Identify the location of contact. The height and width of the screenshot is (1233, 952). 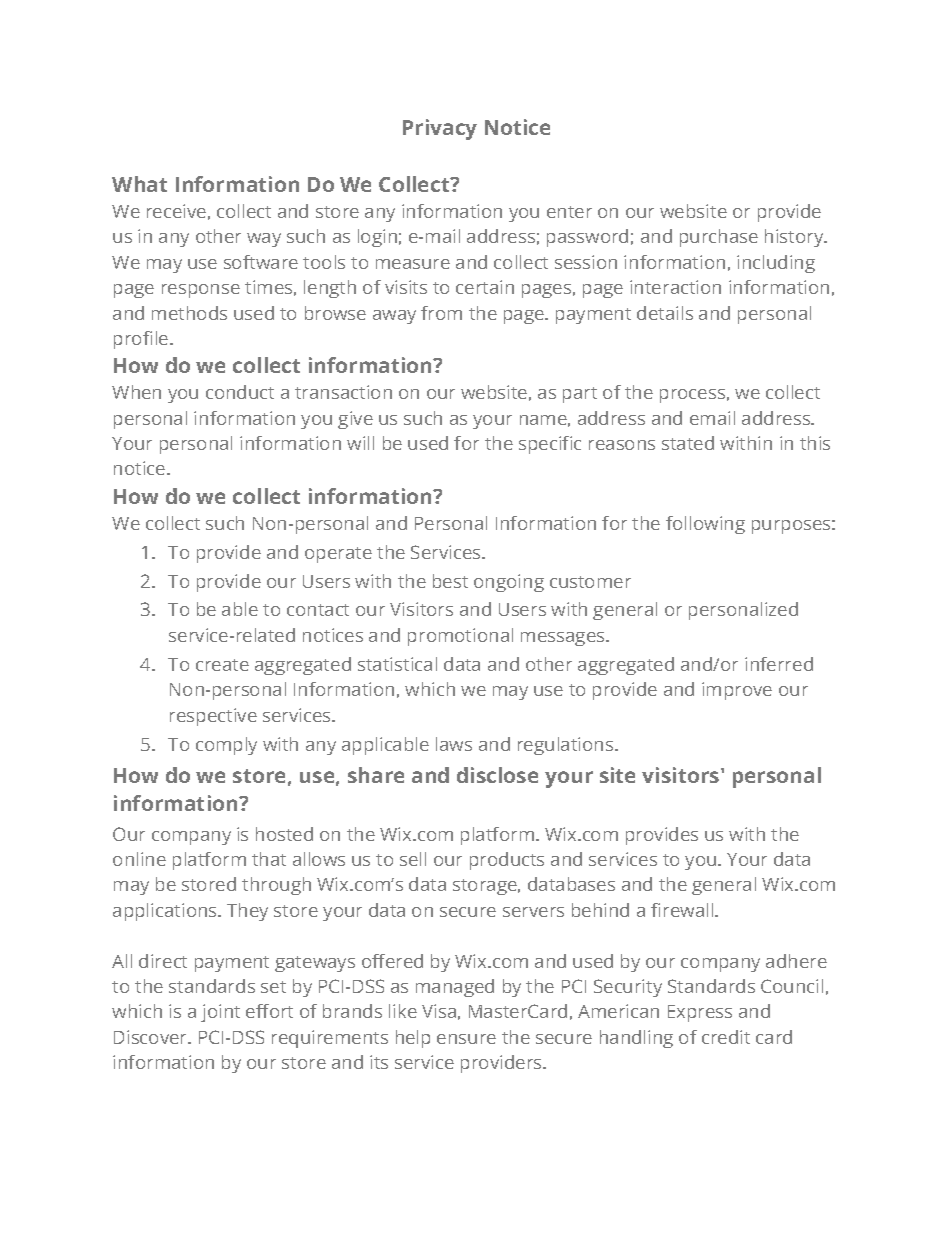
(318, 610).
